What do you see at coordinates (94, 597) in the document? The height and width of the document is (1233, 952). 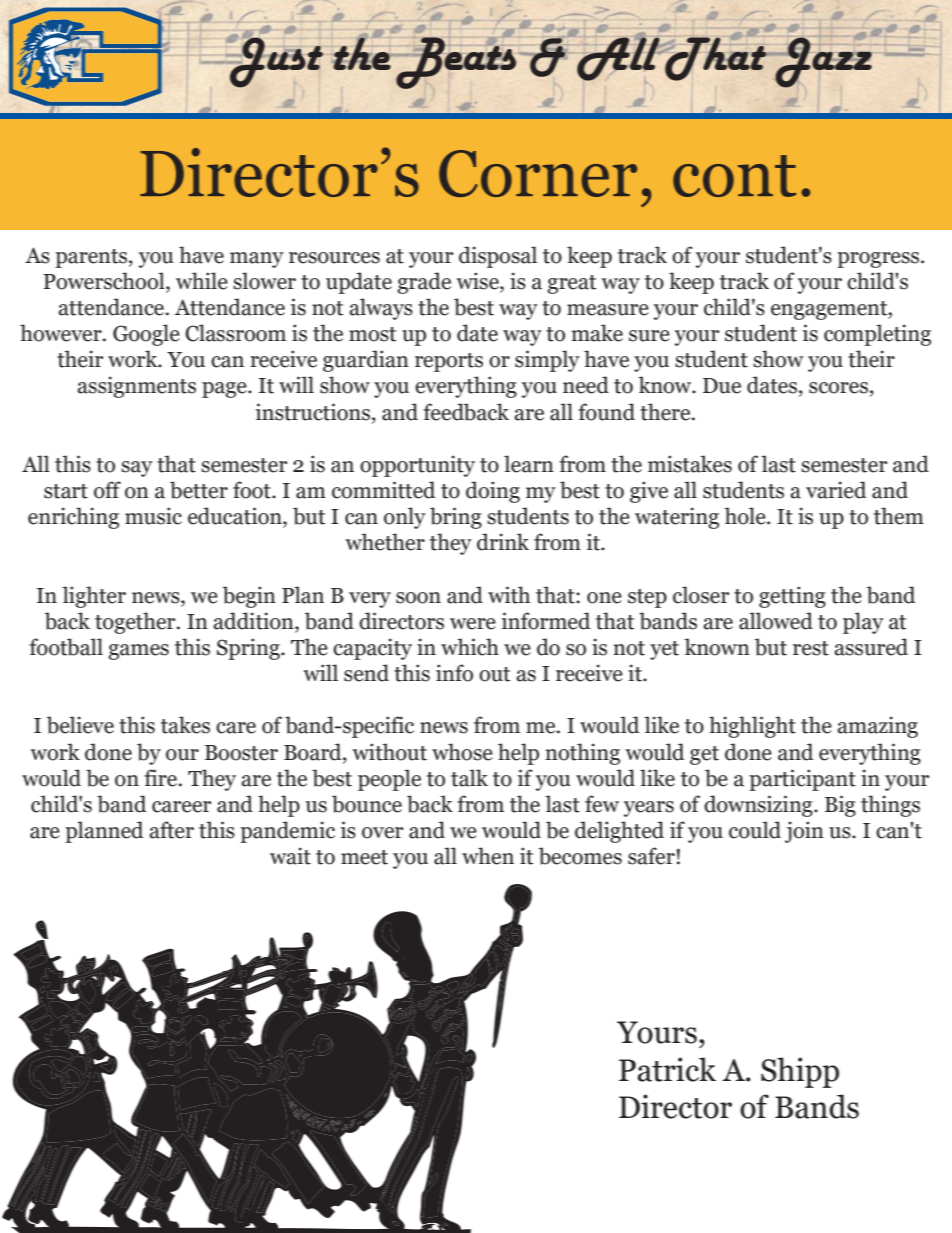 I see `lighter` at bounding box center [94, 597].
